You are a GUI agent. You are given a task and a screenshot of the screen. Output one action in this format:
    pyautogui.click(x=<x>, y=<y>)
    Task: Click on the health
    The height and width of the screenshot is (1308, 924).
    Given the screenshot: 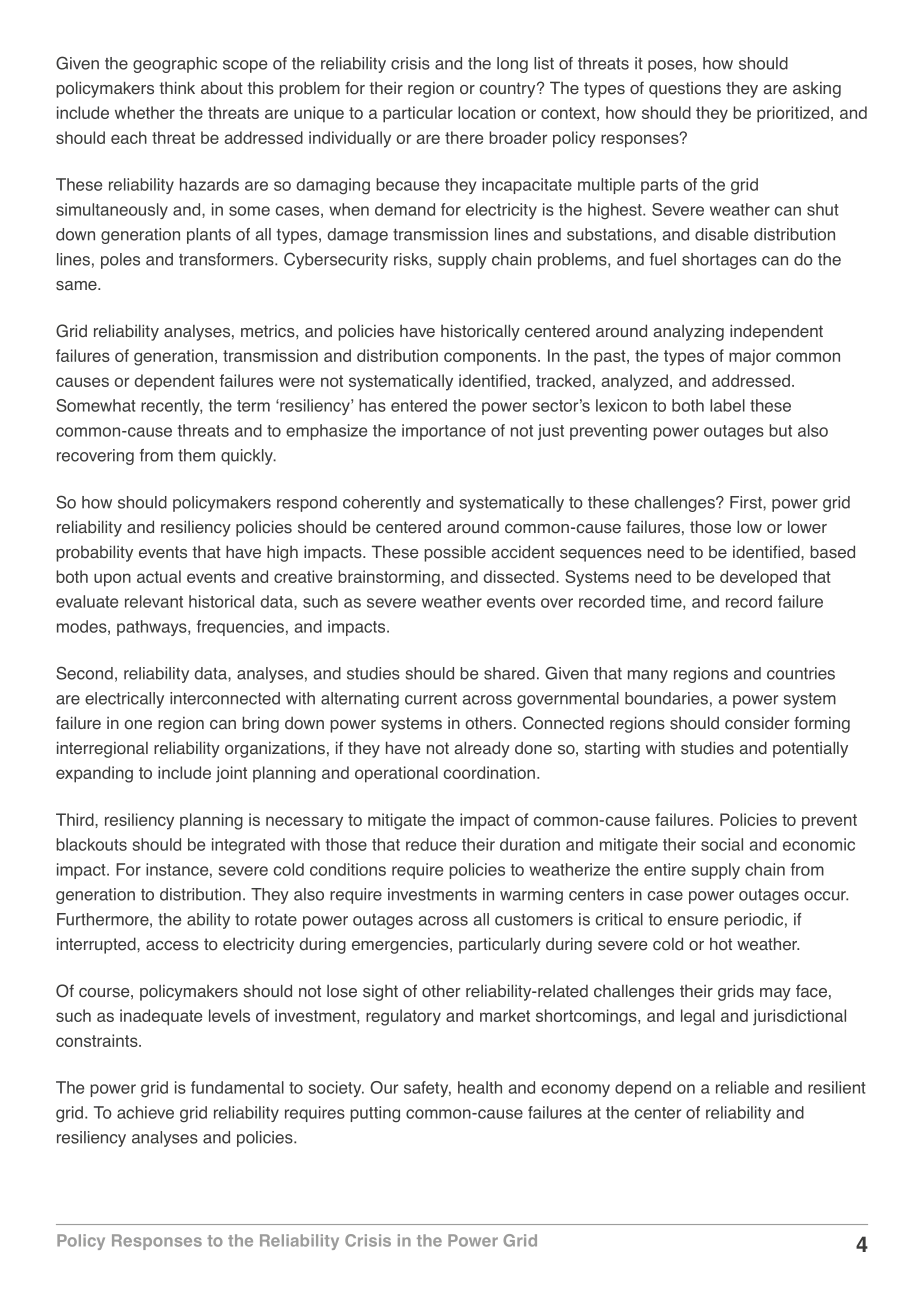 What is the action you would take?
    pyautogui.click(x=480, y=1087)
